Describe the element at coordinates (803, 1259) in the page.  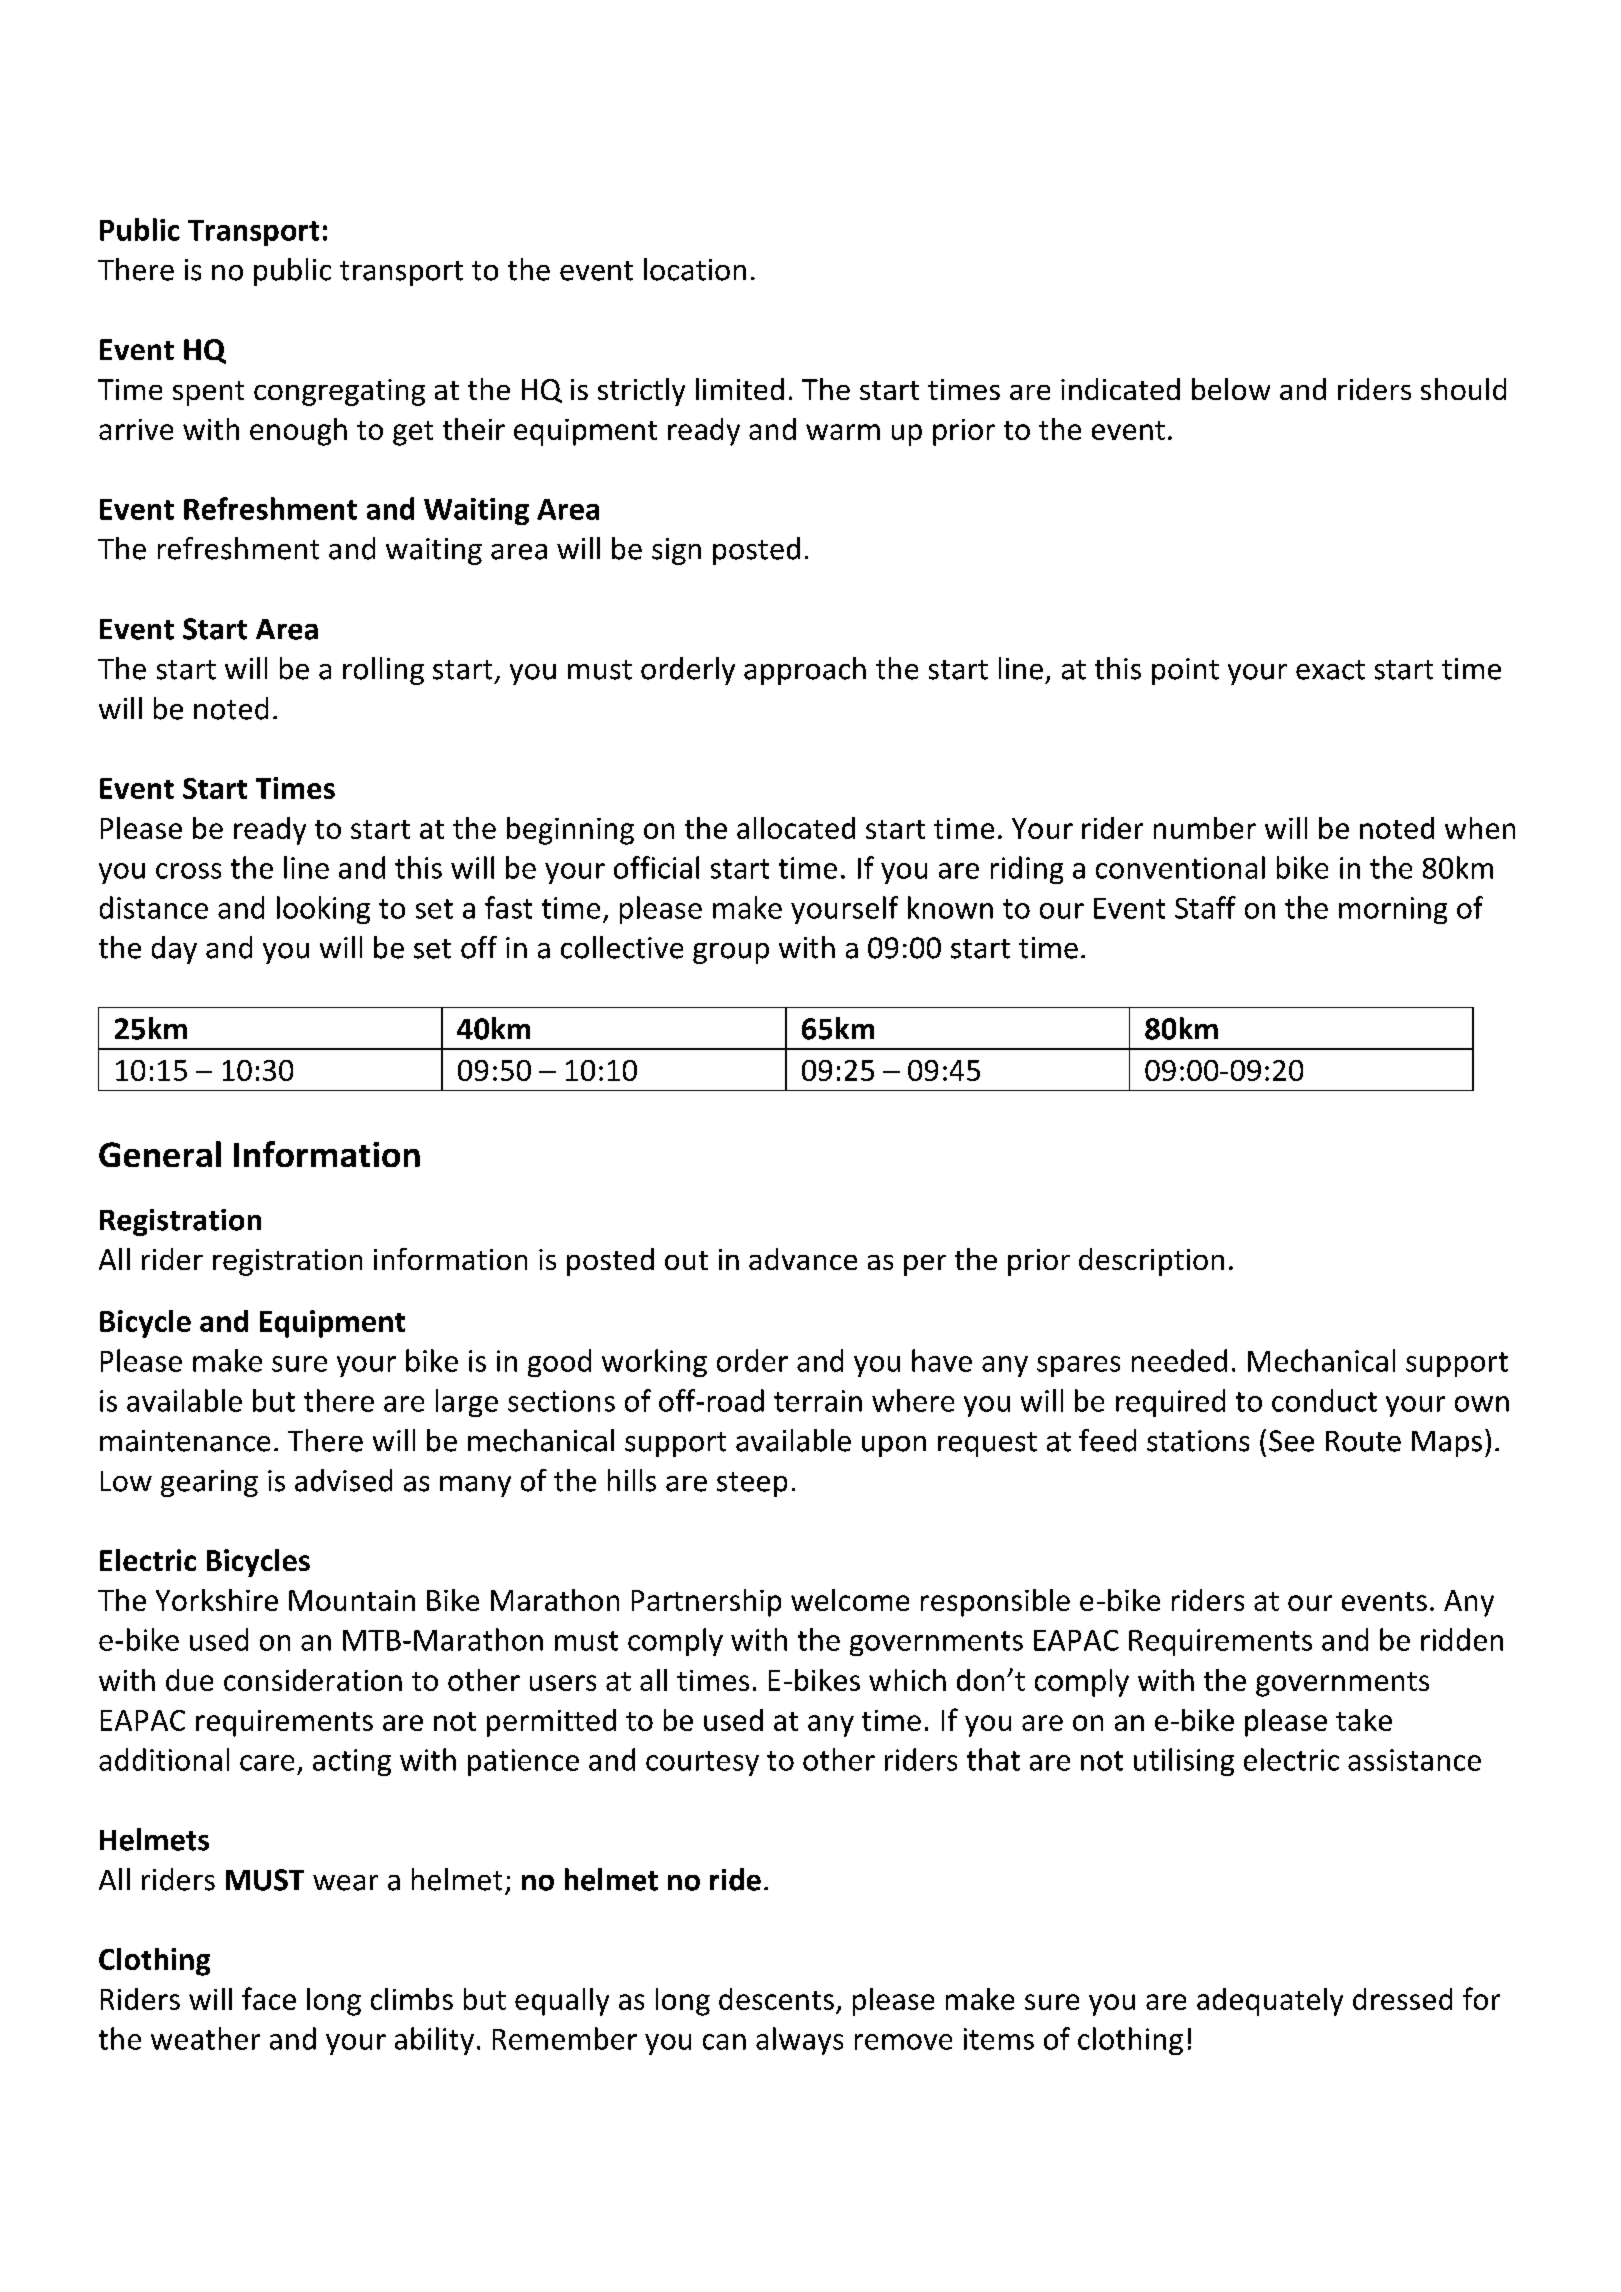
I see `advance` at that location.
